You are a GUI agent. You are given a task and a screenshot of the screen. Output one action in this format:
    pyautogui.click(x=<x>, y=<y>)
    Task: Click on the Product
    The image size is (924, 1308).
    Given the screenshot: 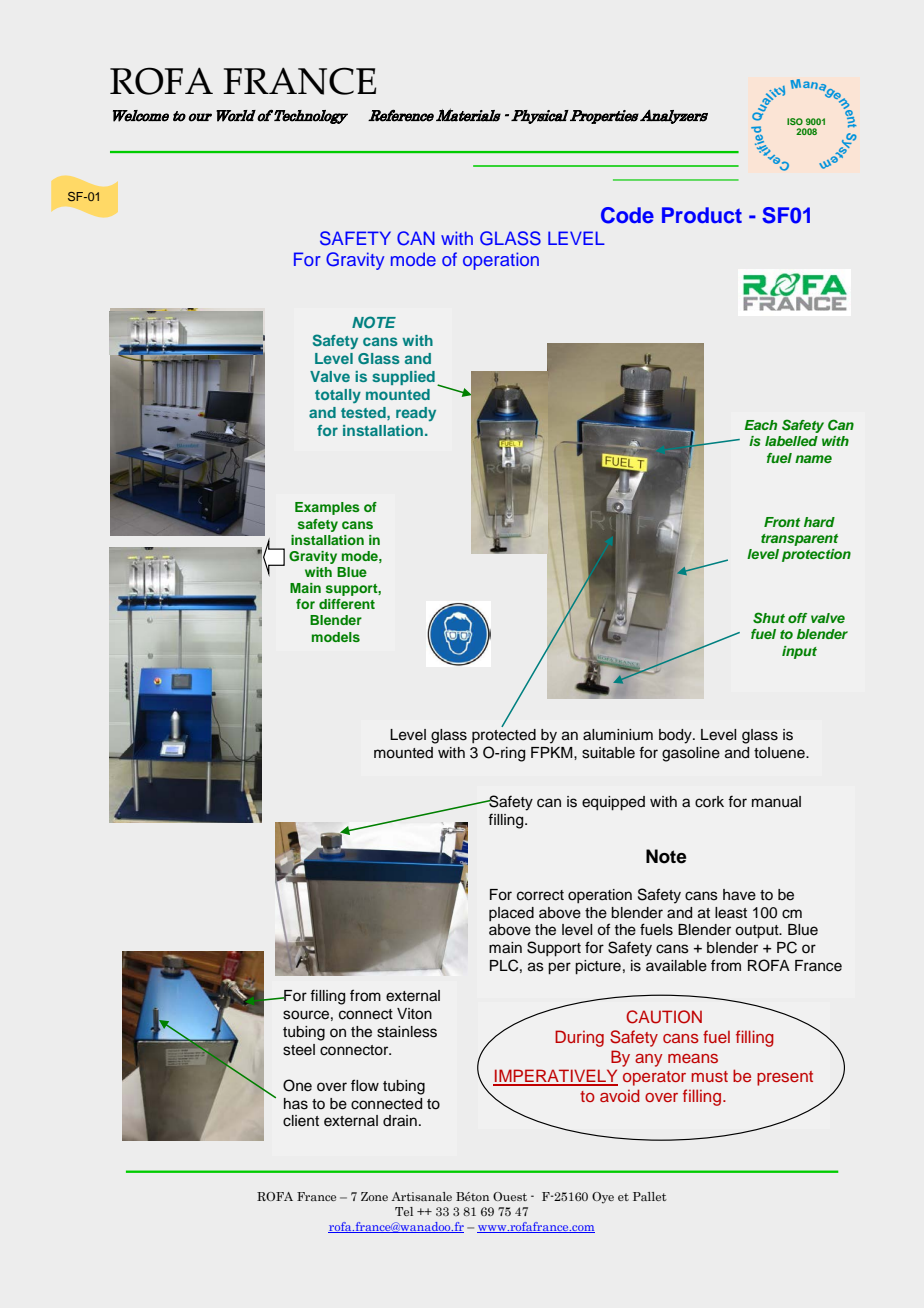 What is the action you would take?
    pyautogui.click(x=702, y=215)
